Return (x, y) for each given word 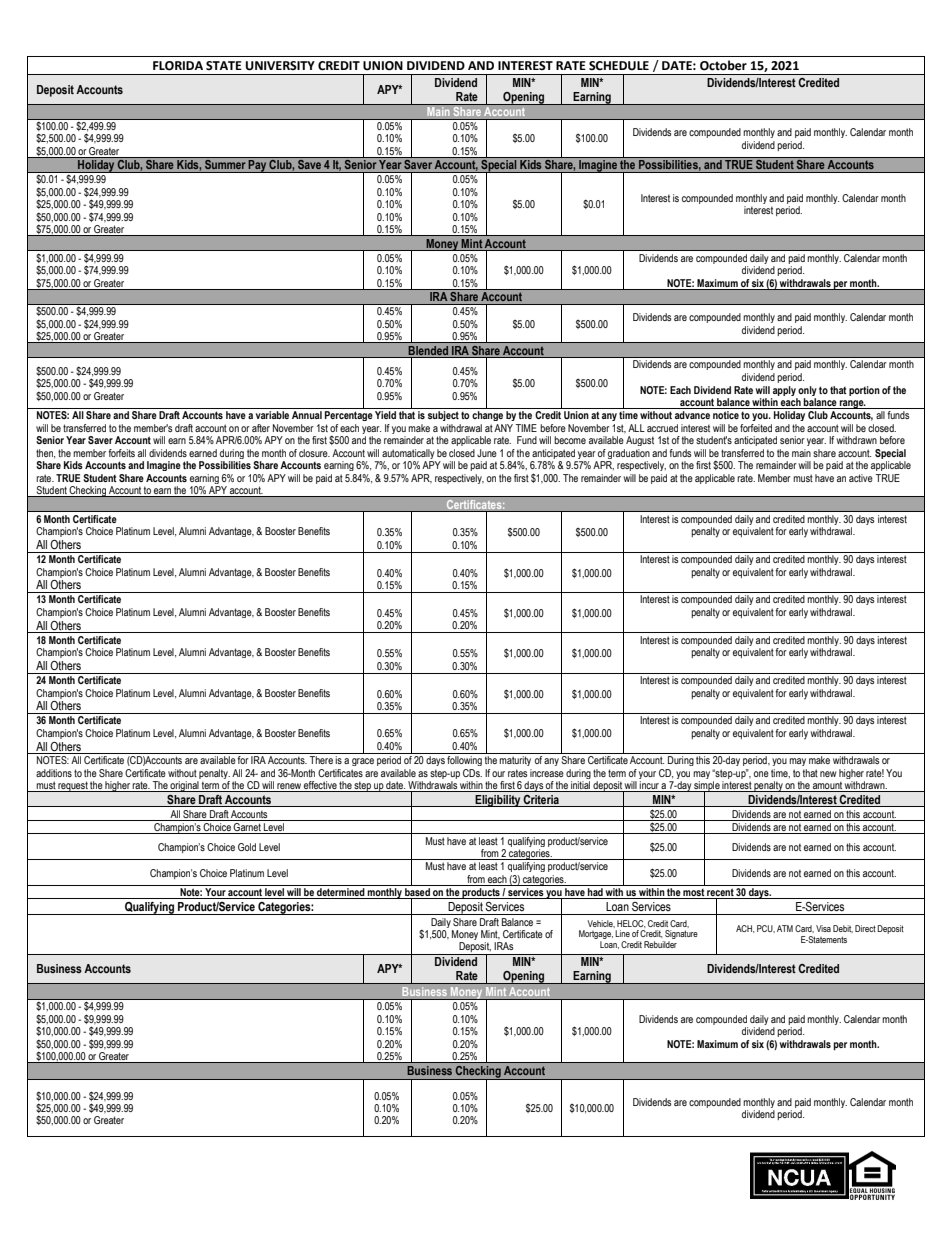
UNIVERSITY (280, 66)
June (487, 453)
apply (784, 391)
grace (363, 762)
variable (272, 415)
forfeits (121, 453)
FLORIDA (178, 66)
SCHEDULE (619, 66)
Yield (385, 415)
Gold (247, 847)
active (861, 478)
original (185, 786)
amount (827, 787)
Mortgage (596, 936)
